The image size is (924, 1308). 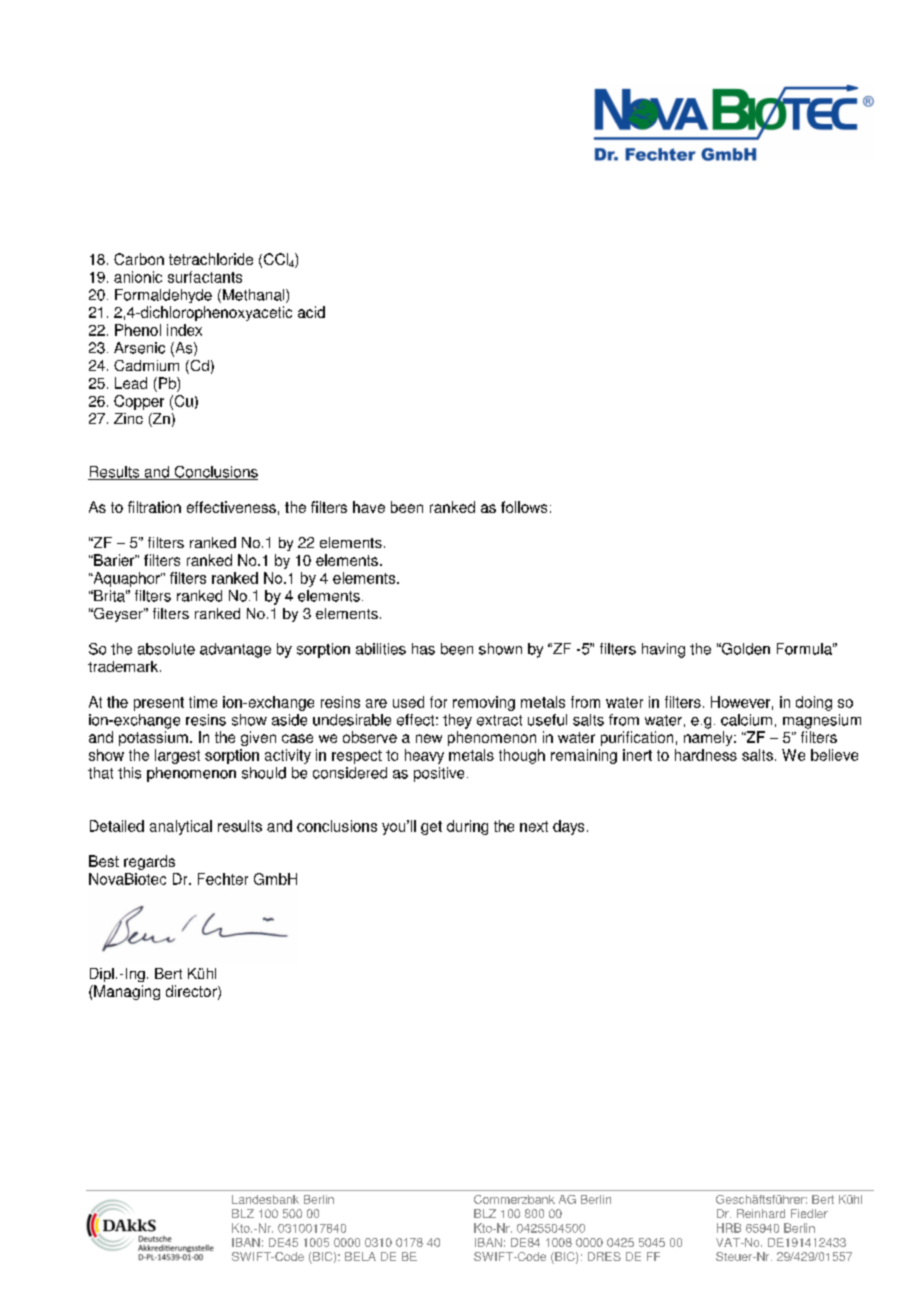 I want to click on surfactants, so click(x=205, y=277).
